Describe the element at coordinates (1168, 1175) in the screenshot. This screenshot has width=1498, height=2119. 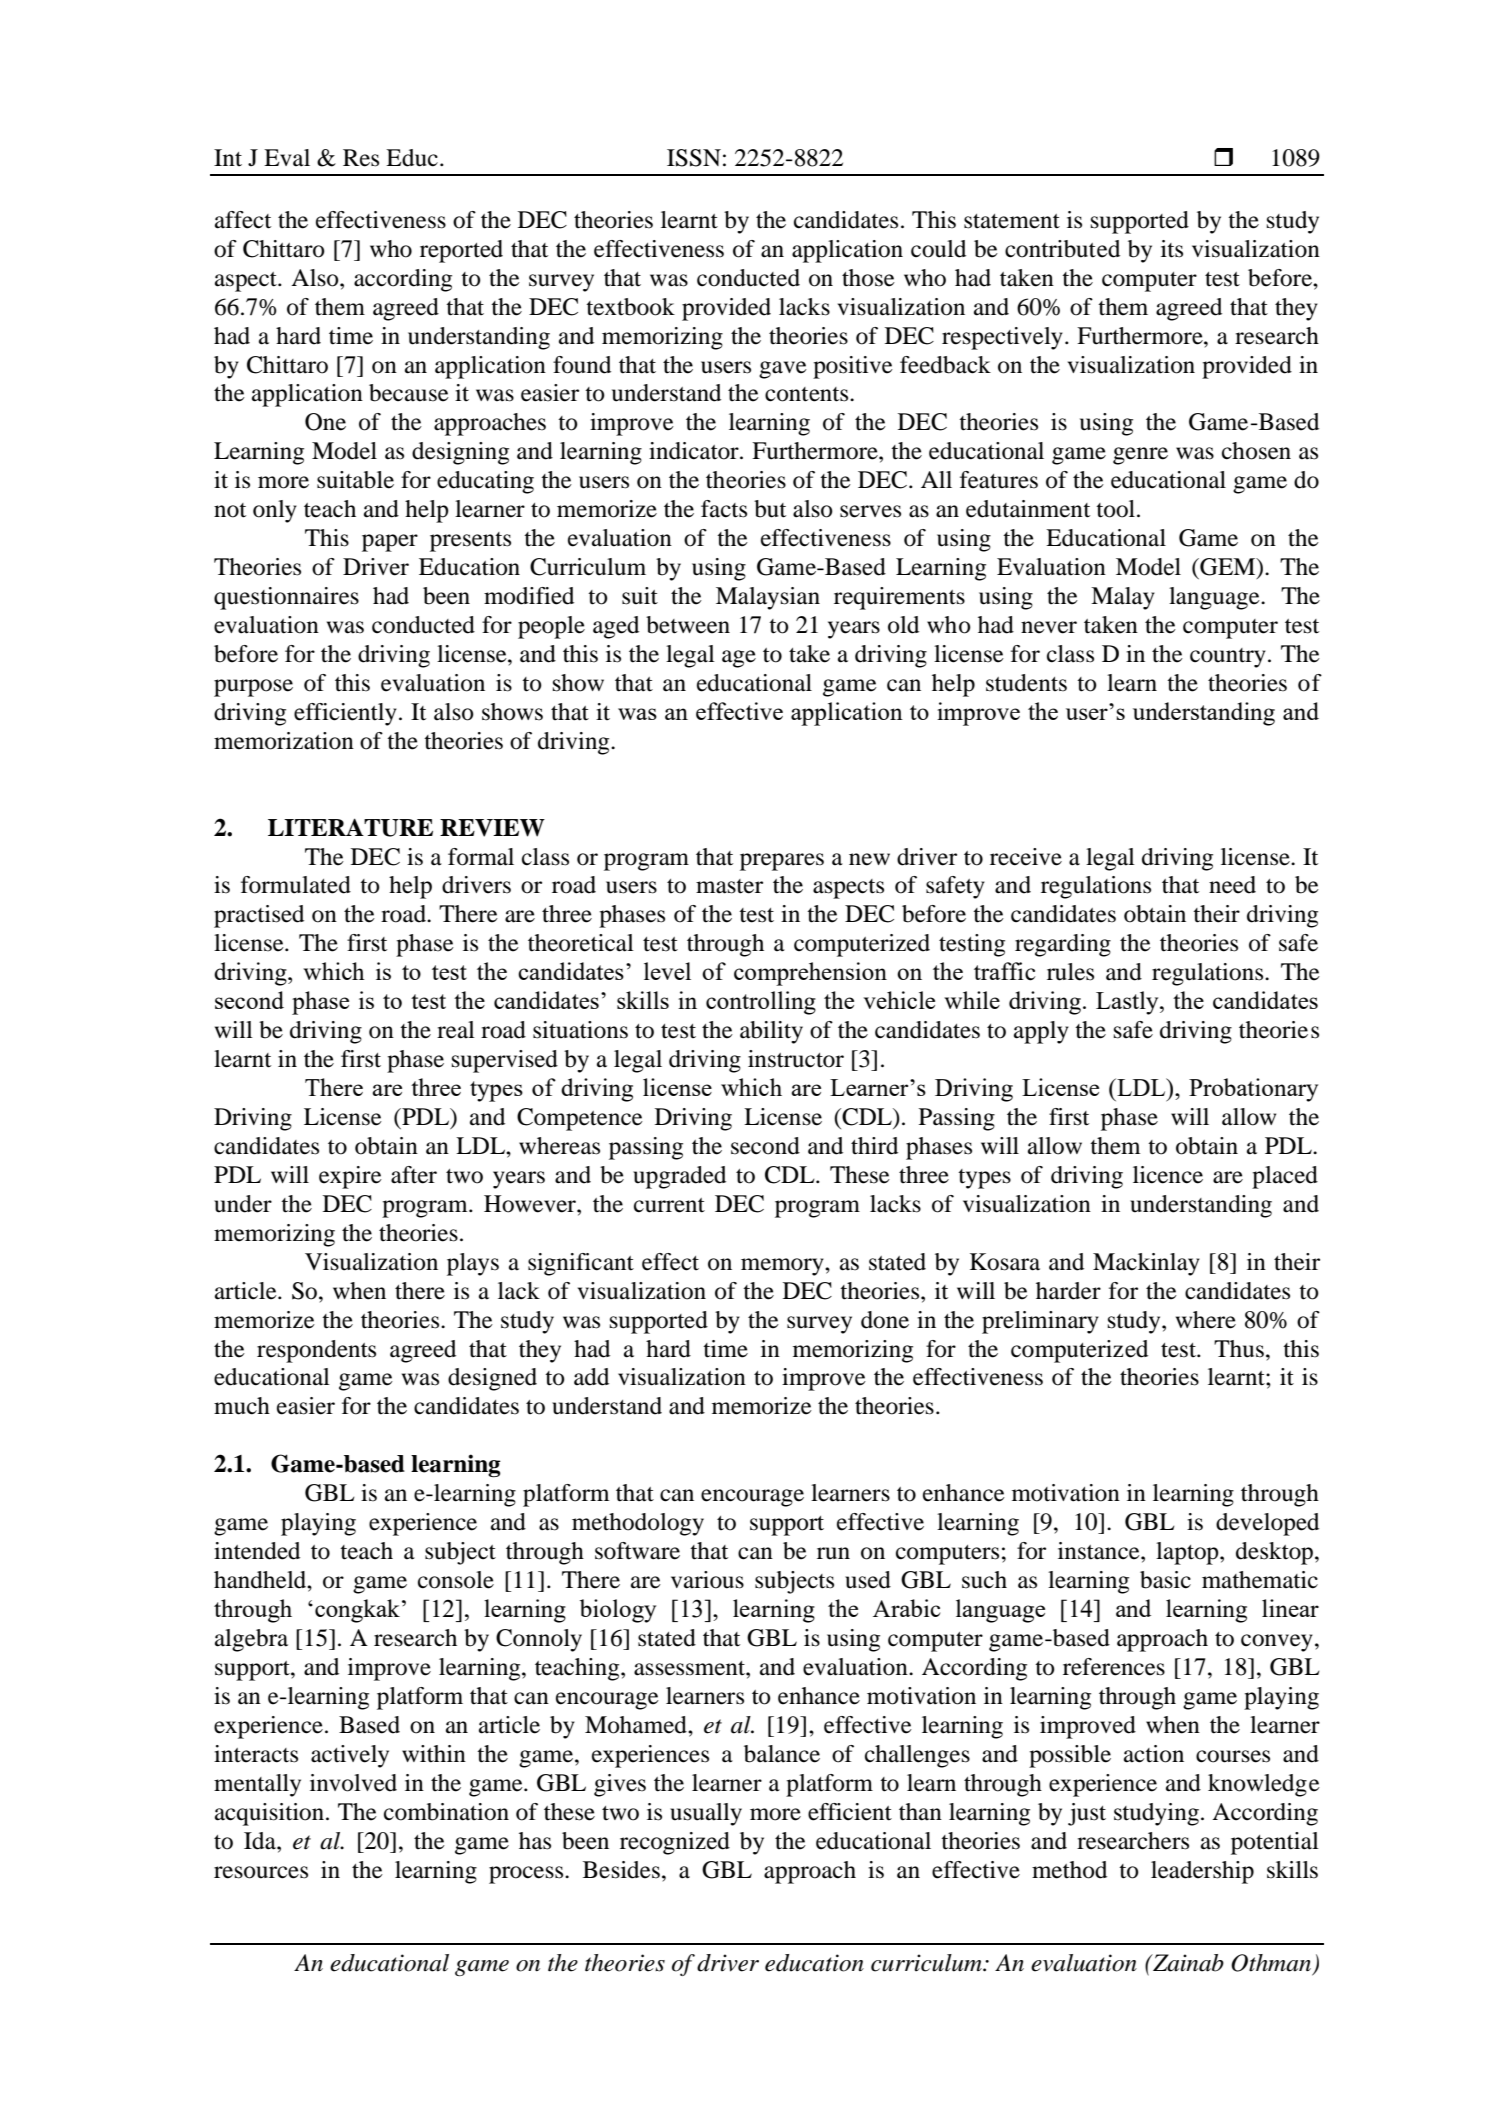
I see `licence` at that location.
